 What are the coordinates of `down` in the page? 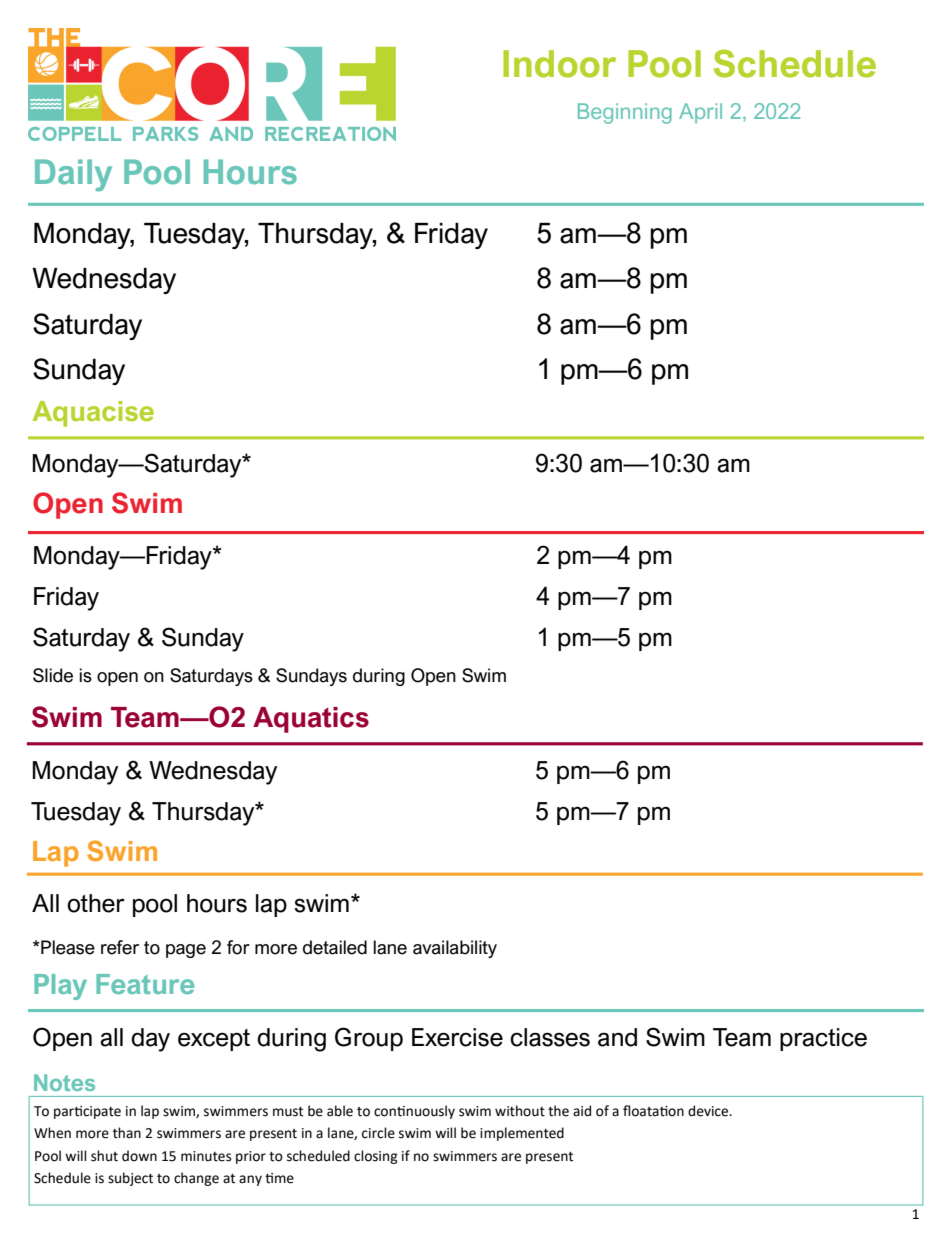 It's located at (139, 1156).
